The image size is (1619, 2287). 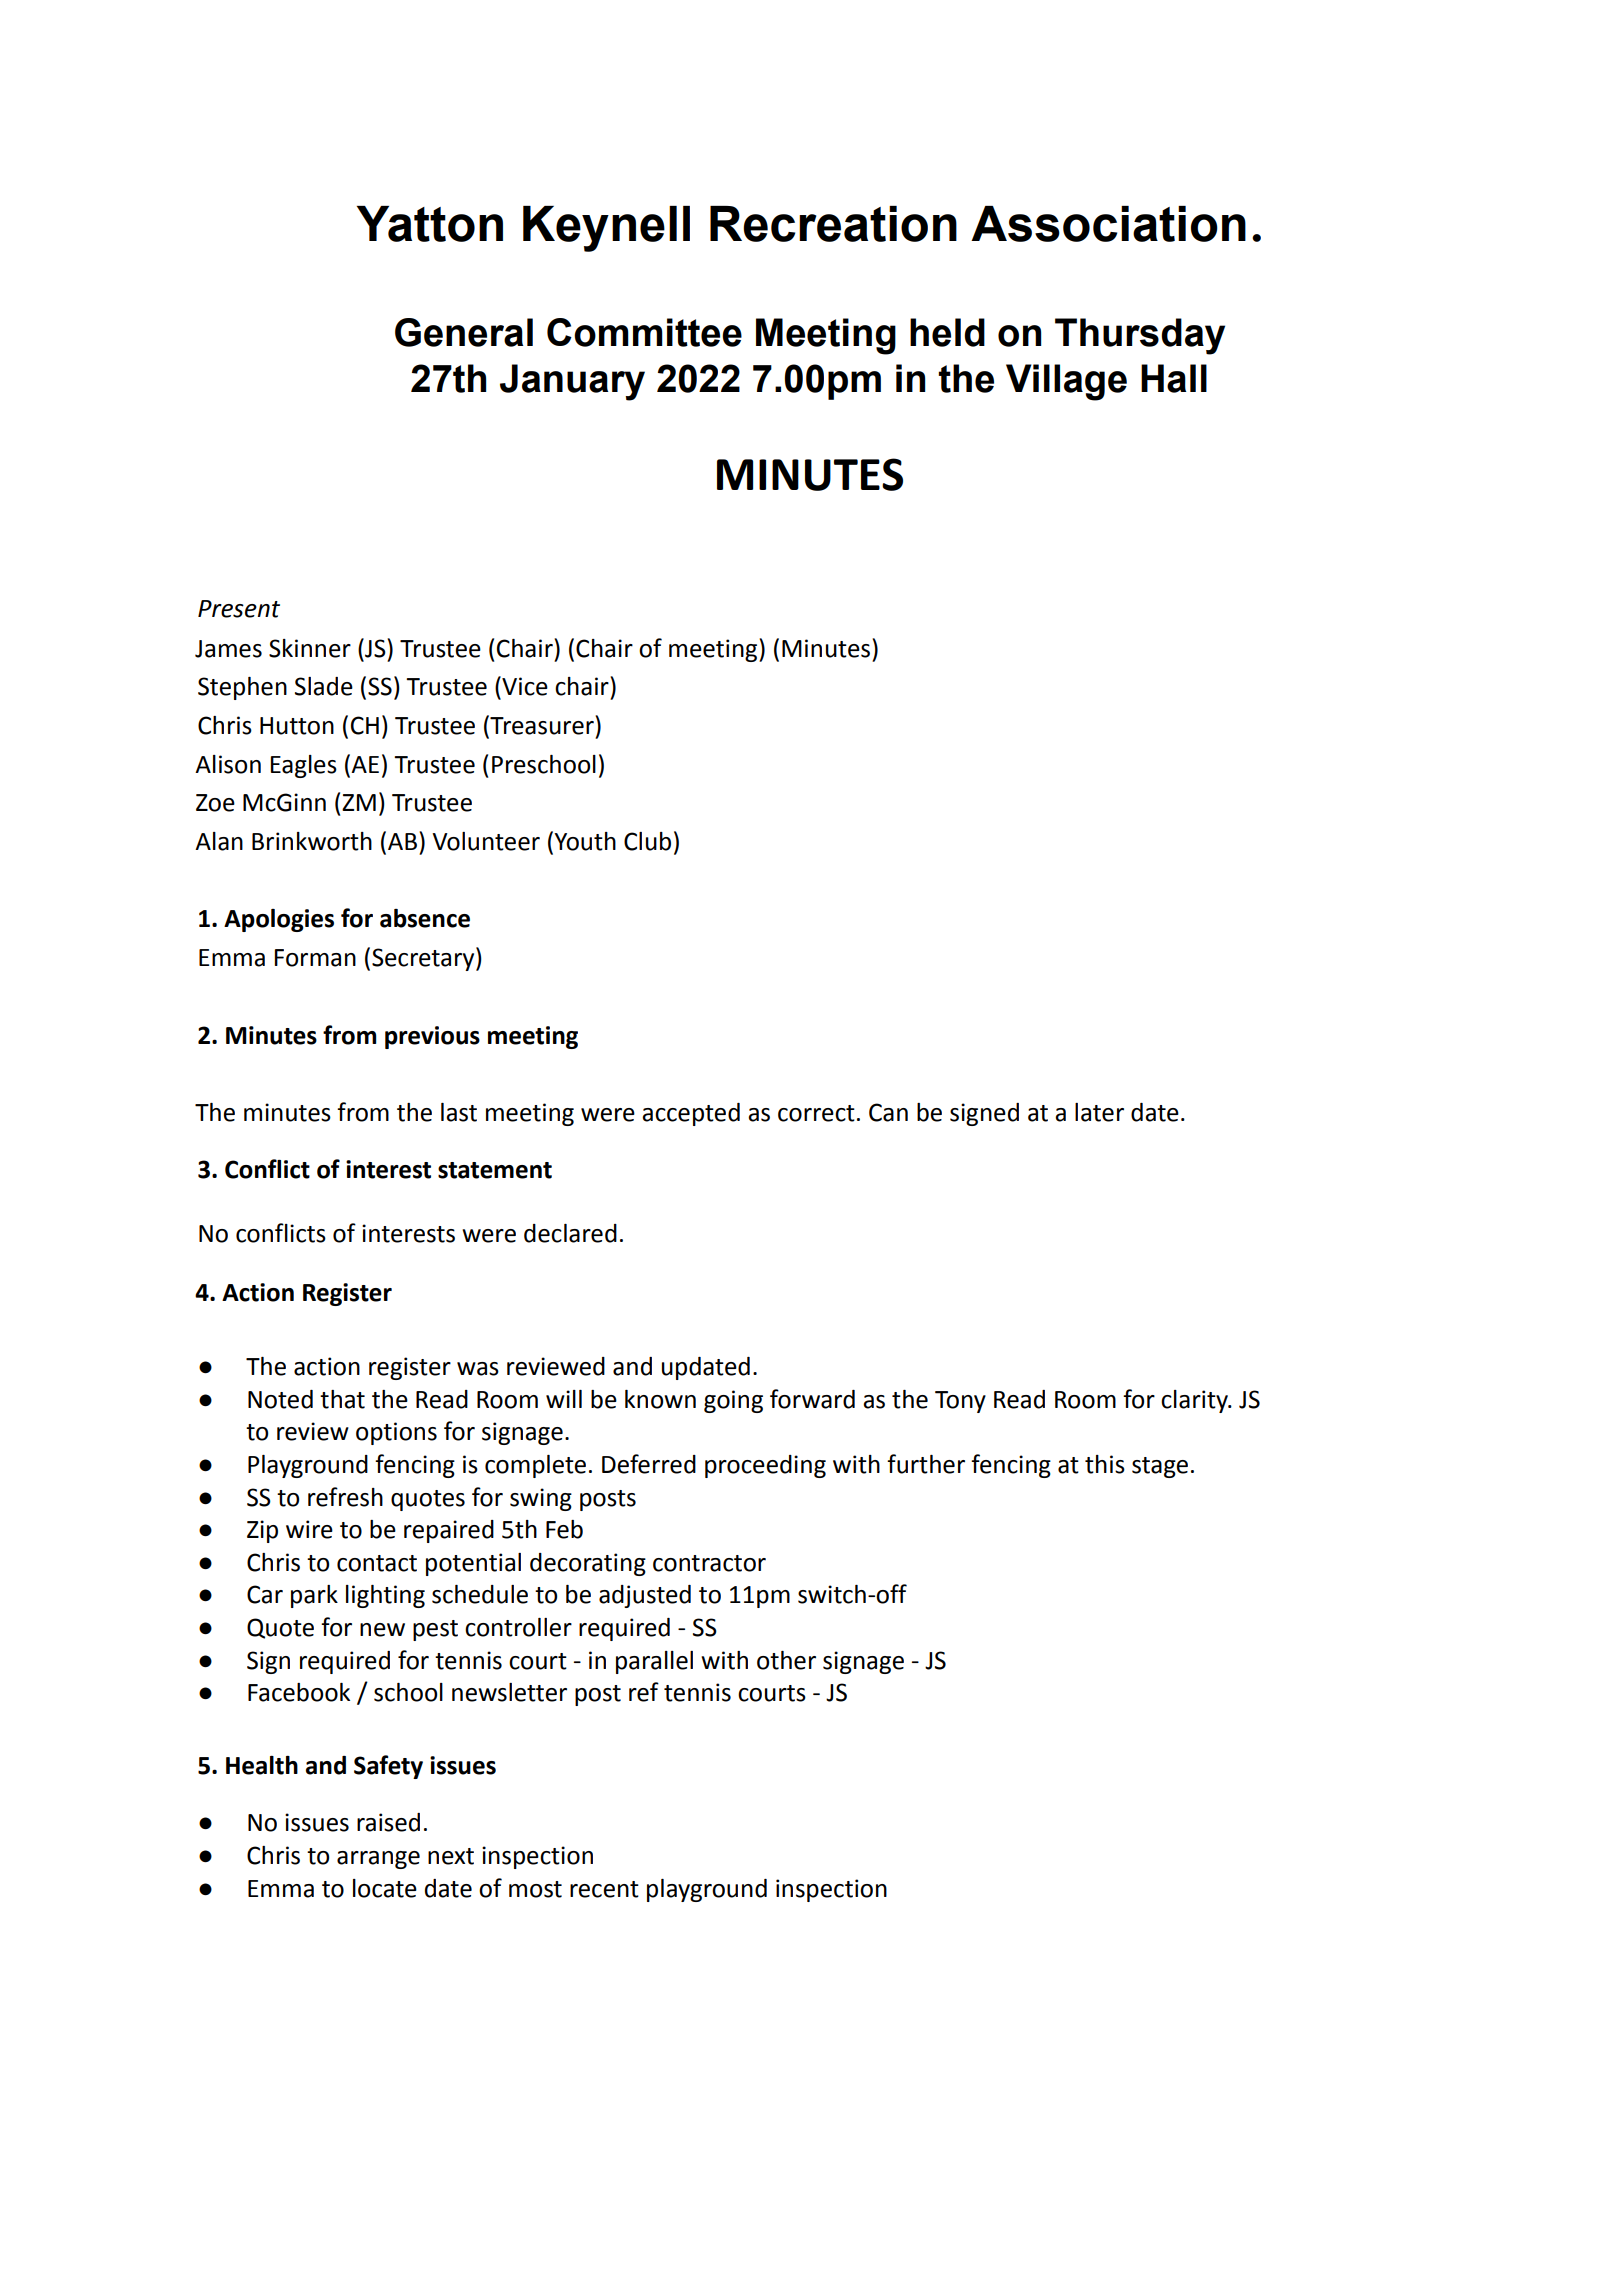 I want to click on recent, so click(x=604, y=1889).
